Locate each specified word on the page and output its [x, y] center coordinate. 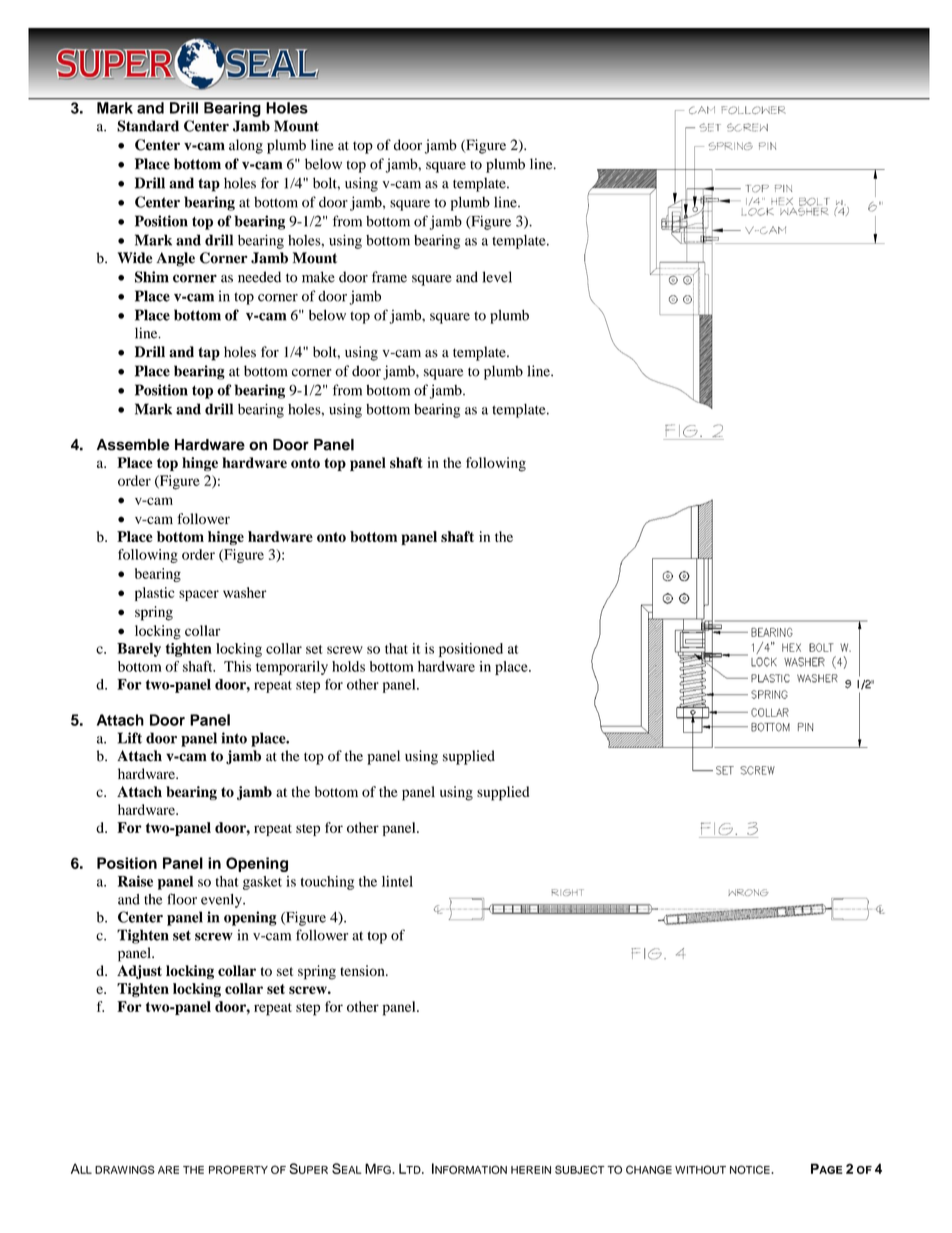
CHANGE [649, 1169]
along [246, 146]
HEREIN [531, 1170]
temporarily [292, 668]
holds [348, 666]
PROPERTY [238, 1169]
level [497, 277]
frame [389, 277]
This [237, 666]
